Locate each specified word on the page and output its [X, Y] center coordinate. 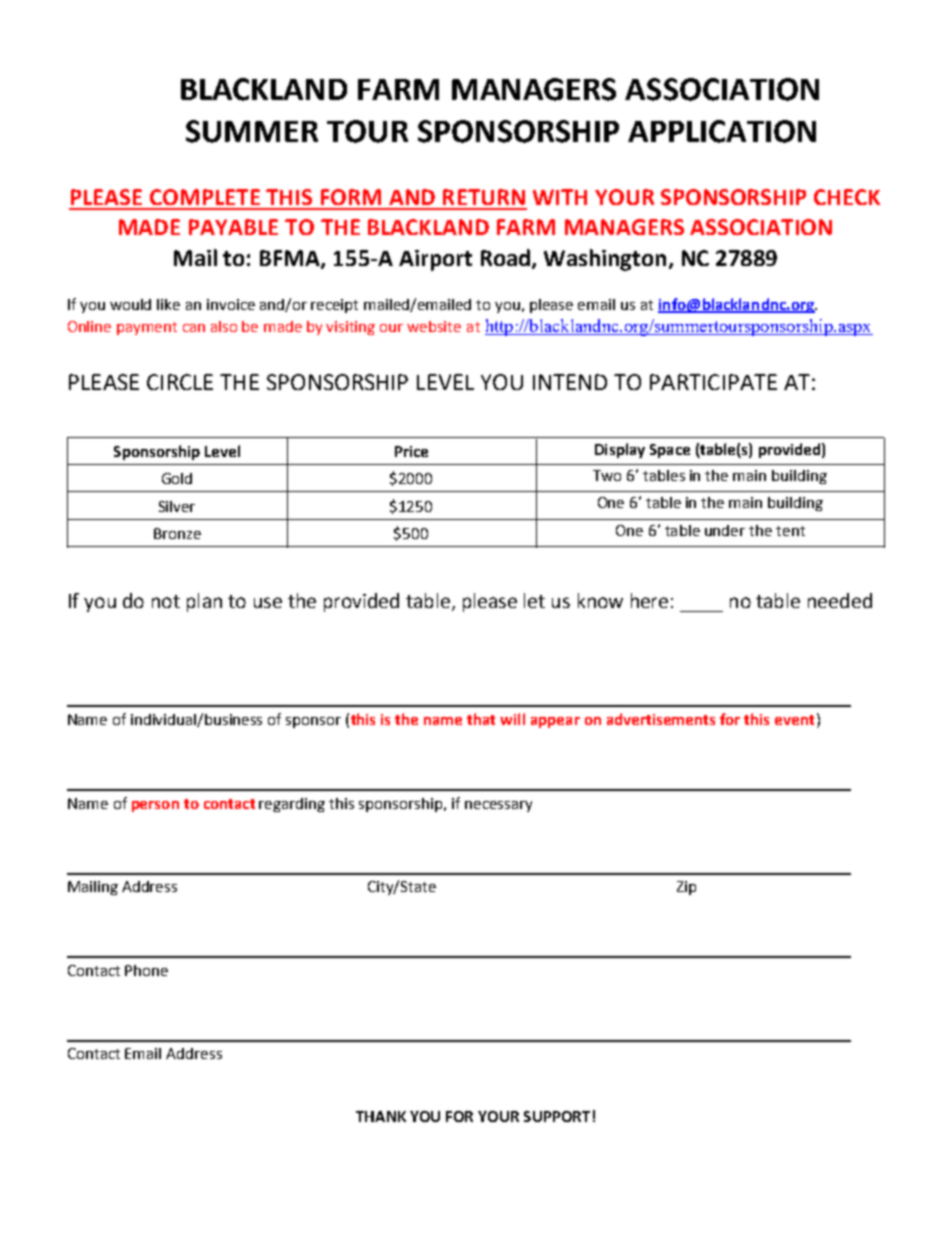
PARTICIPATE [713, 382]
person [155, 806]
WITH [560, 197]
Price [411, 451]
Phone [146, 970]
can [194, 328]
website [434, 326]
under [725, 530]
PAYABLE [233, 227]
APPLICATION [722, 131]
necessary [498, 806]
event [794, 720]
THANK [381, 1116]
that [481, 719]
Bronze [177, 533]
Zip [686, 888]
